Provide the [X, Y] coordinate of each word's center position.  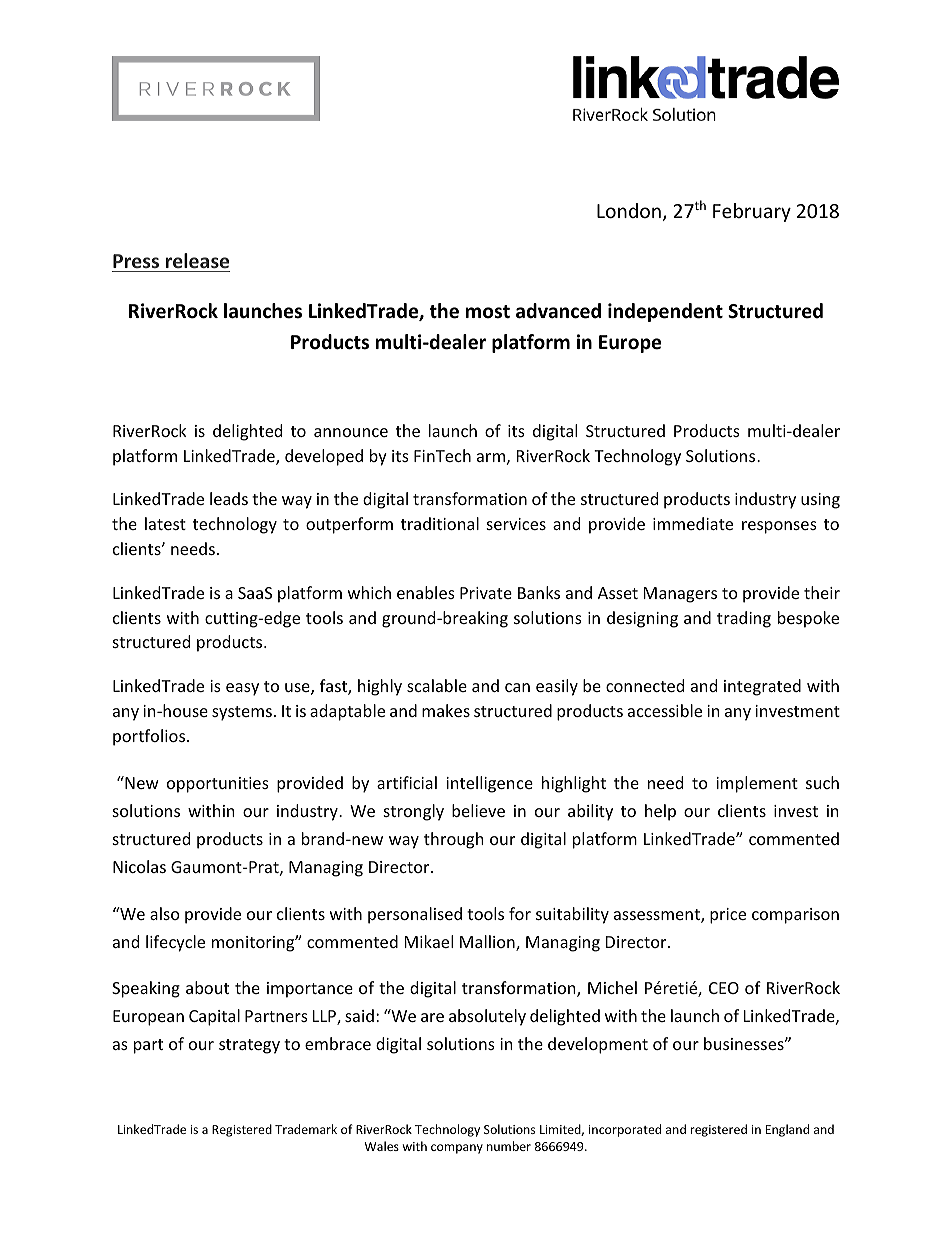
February [752, 212]
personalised [415, 915]
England [787, 1130]
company [457, 1149]
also [165, 913]
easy [242, 689]
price [728, 916]
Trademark [306, 1129]
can [517, 687]
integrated [762, 687]
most [488, 312]
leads [229, 498]
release [197, 260]
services [516, 524]
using [820, 501]
